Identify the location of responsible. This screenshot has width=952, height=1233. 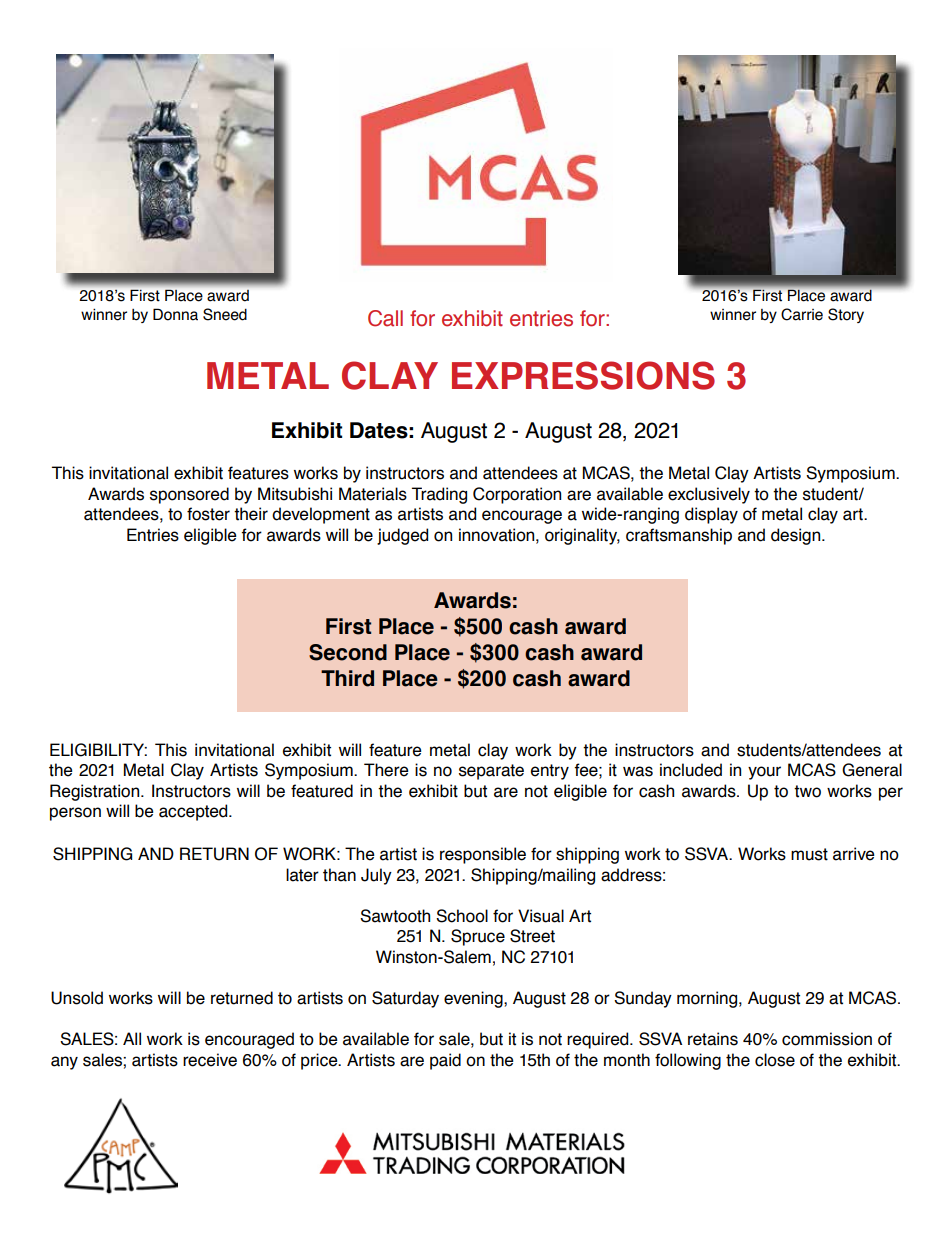
(483, 855).
